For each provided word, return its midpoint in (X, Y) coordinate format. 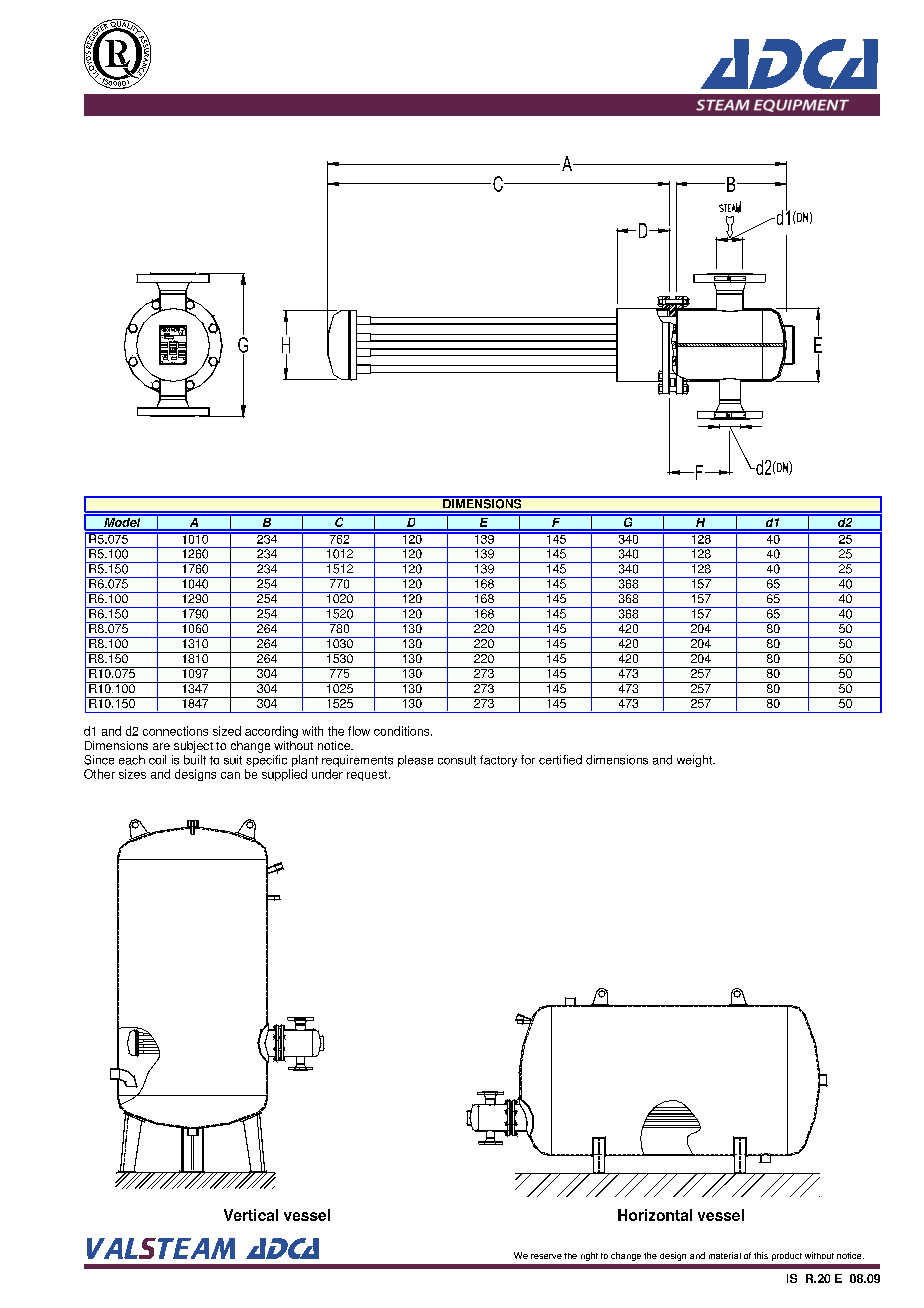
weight (695, 761)
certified (560, 760)
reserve (546, 1256)
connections (175, 731)
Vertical (251, 1215)
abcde (117, 54)
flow (359, 731)
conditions (403, 731)
